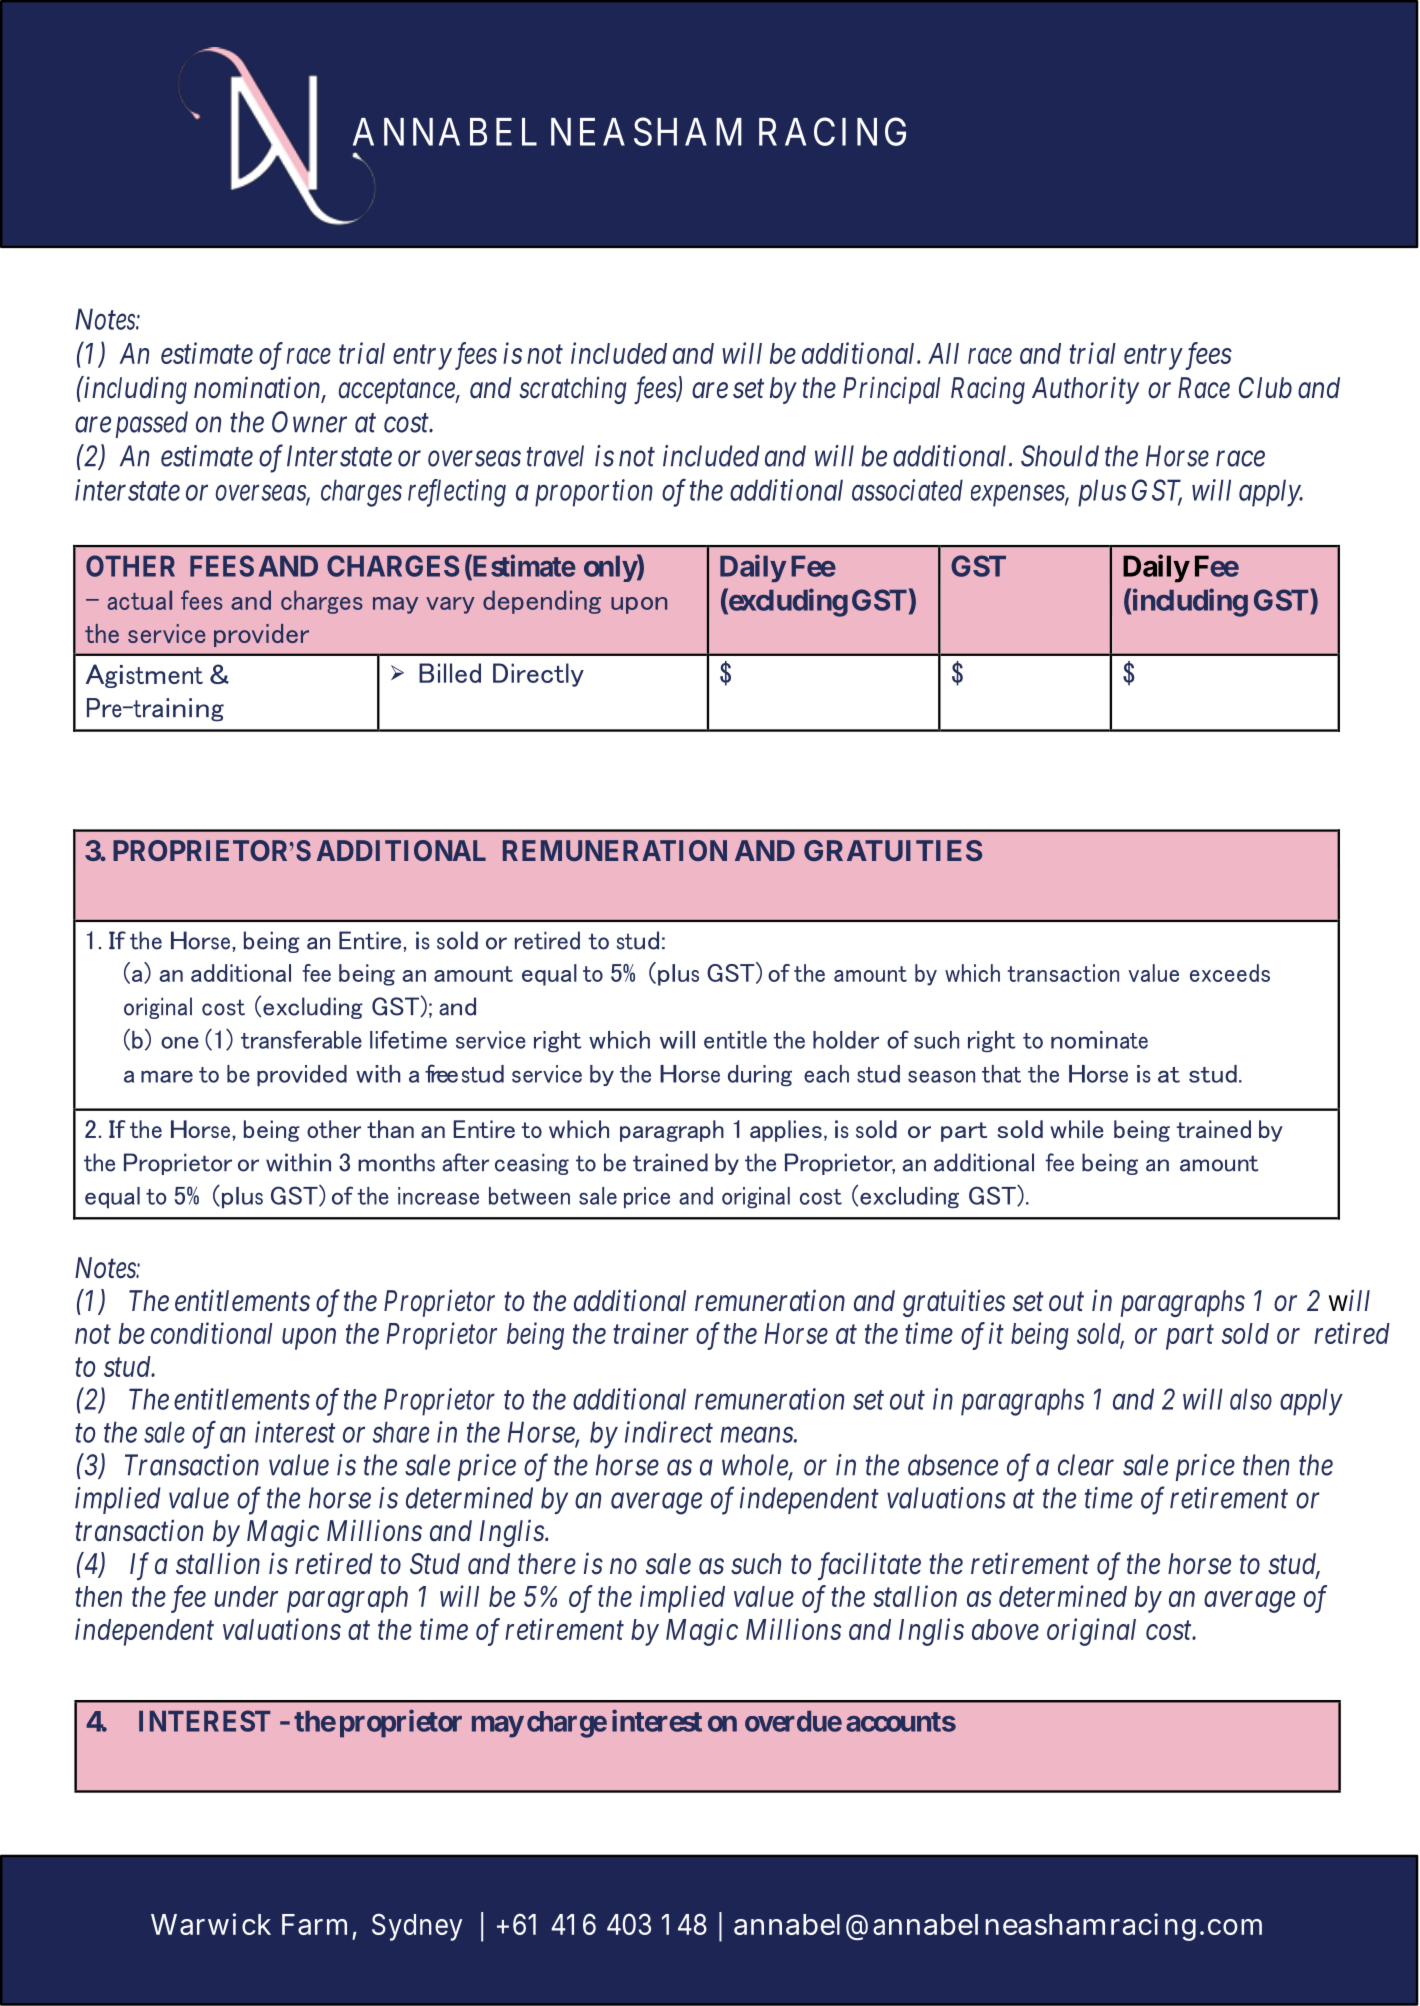  I want to click on Directly, so click(538, 675).
